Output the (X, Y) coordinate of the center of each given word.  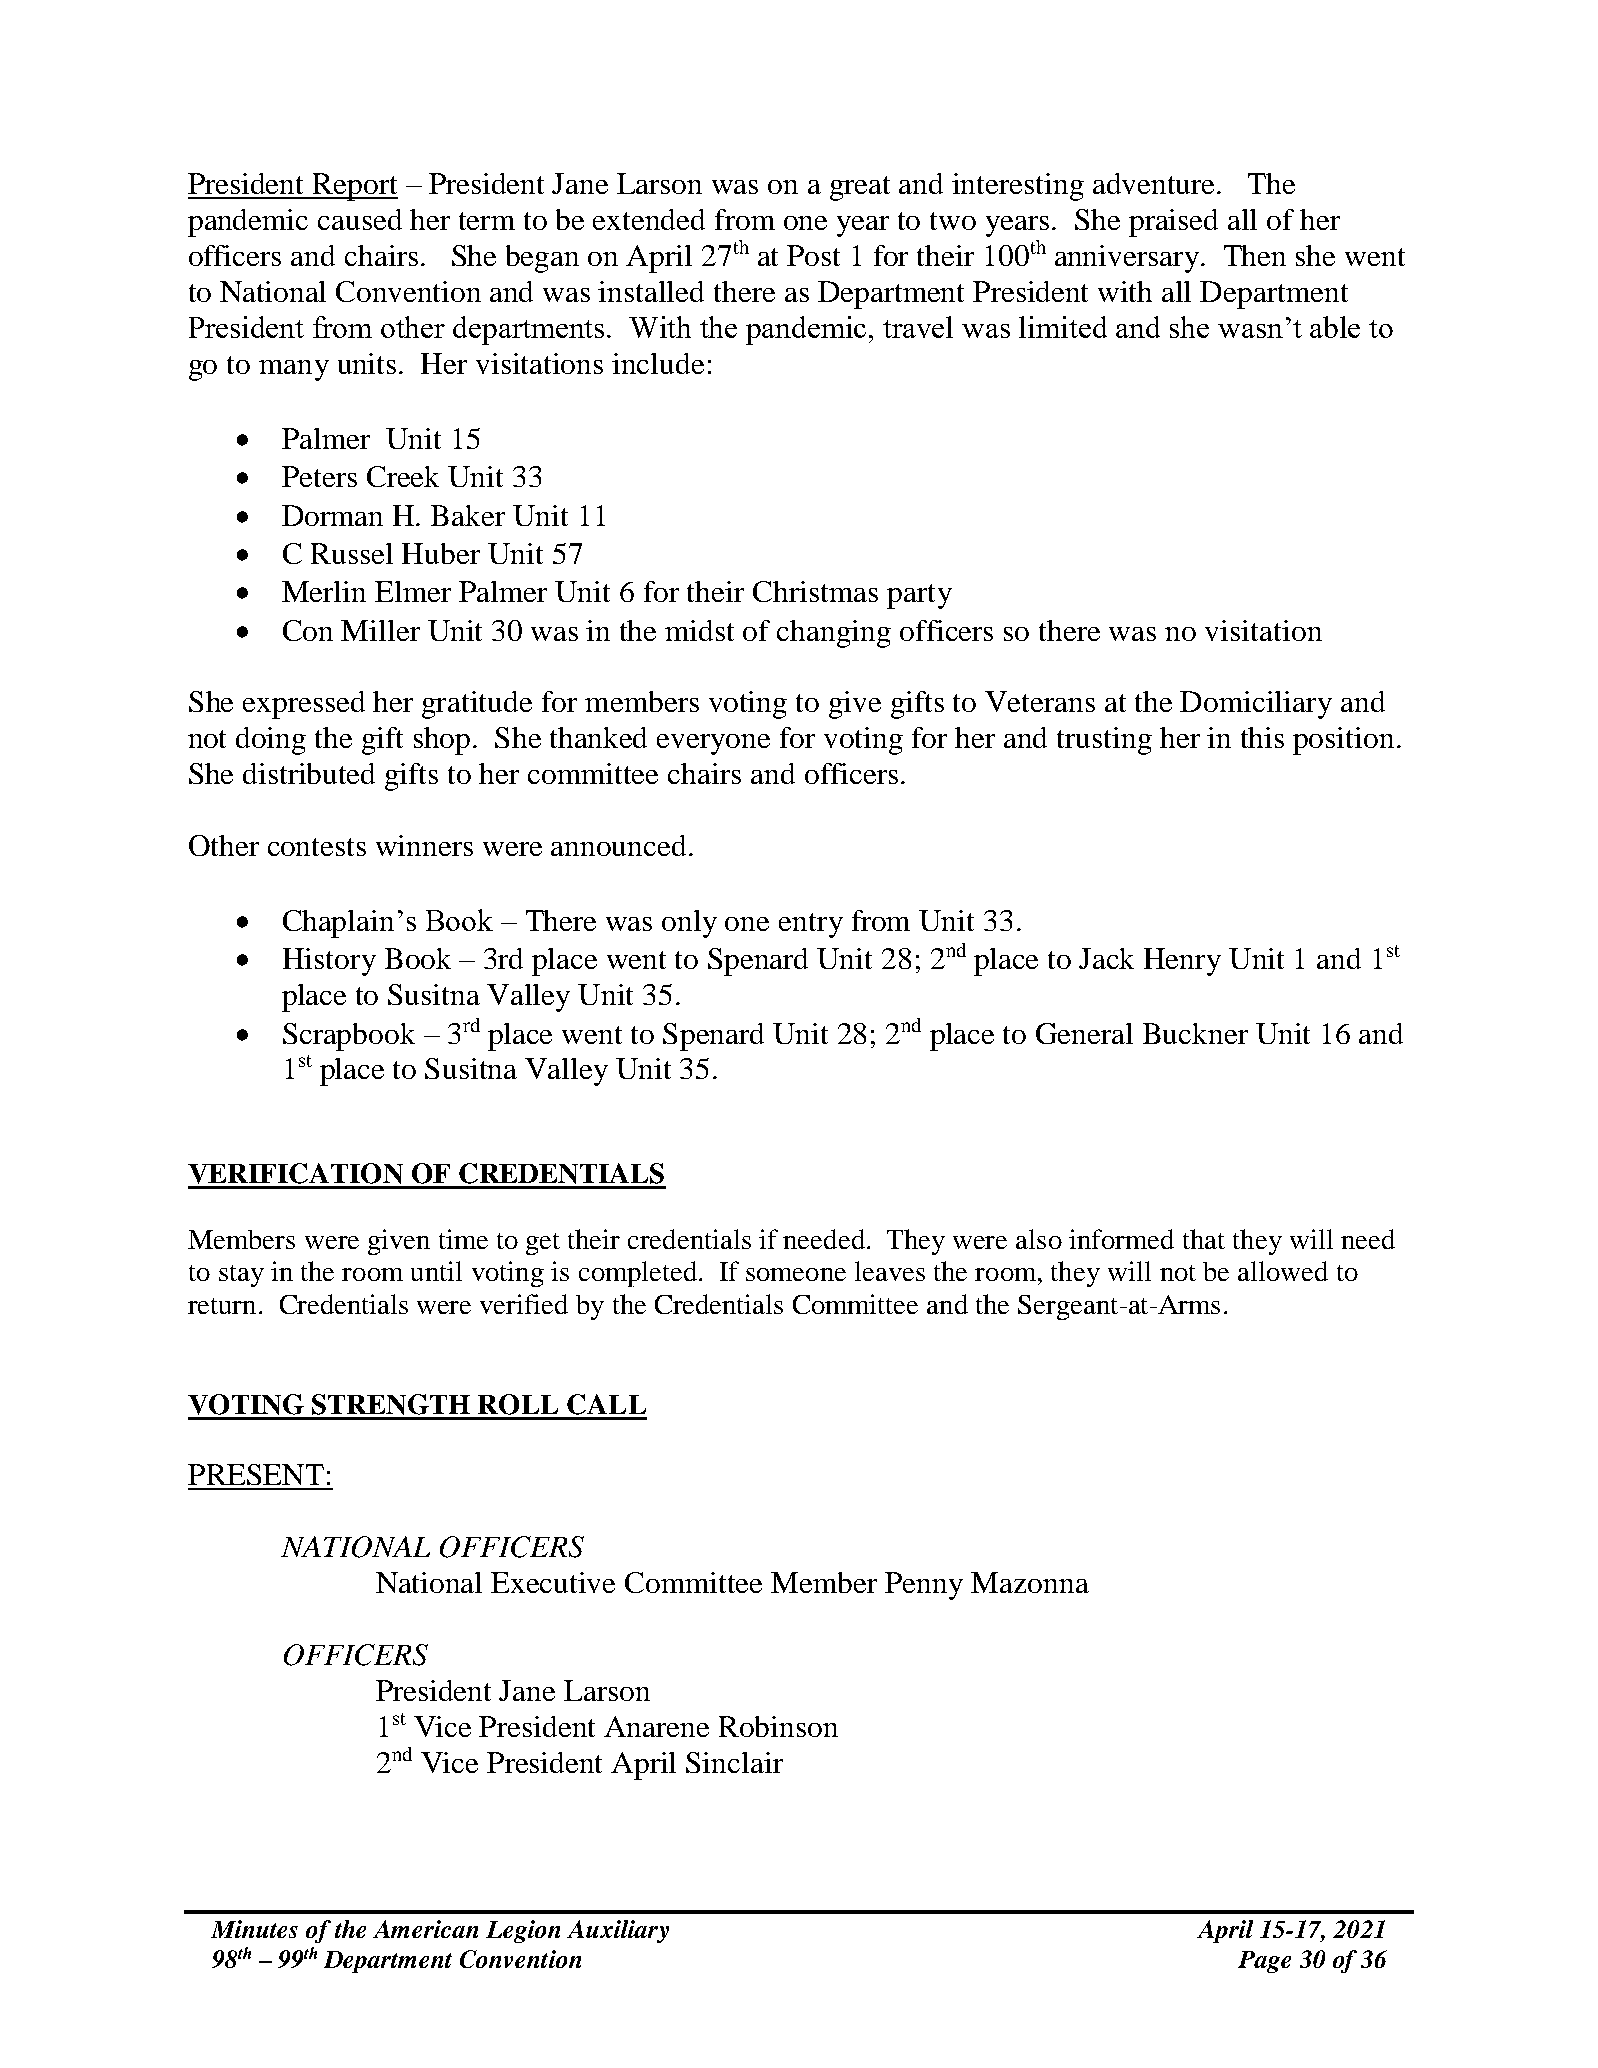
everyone (713, 744)
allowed (1283, 1271)
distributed (309, 773)
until (436, 1271)
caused (360, 219)
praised (1173, 223)
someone (796, 1274)
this (1262, 737)
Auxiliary (618, 1931)
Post (813, 255)
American (425, 1929)
